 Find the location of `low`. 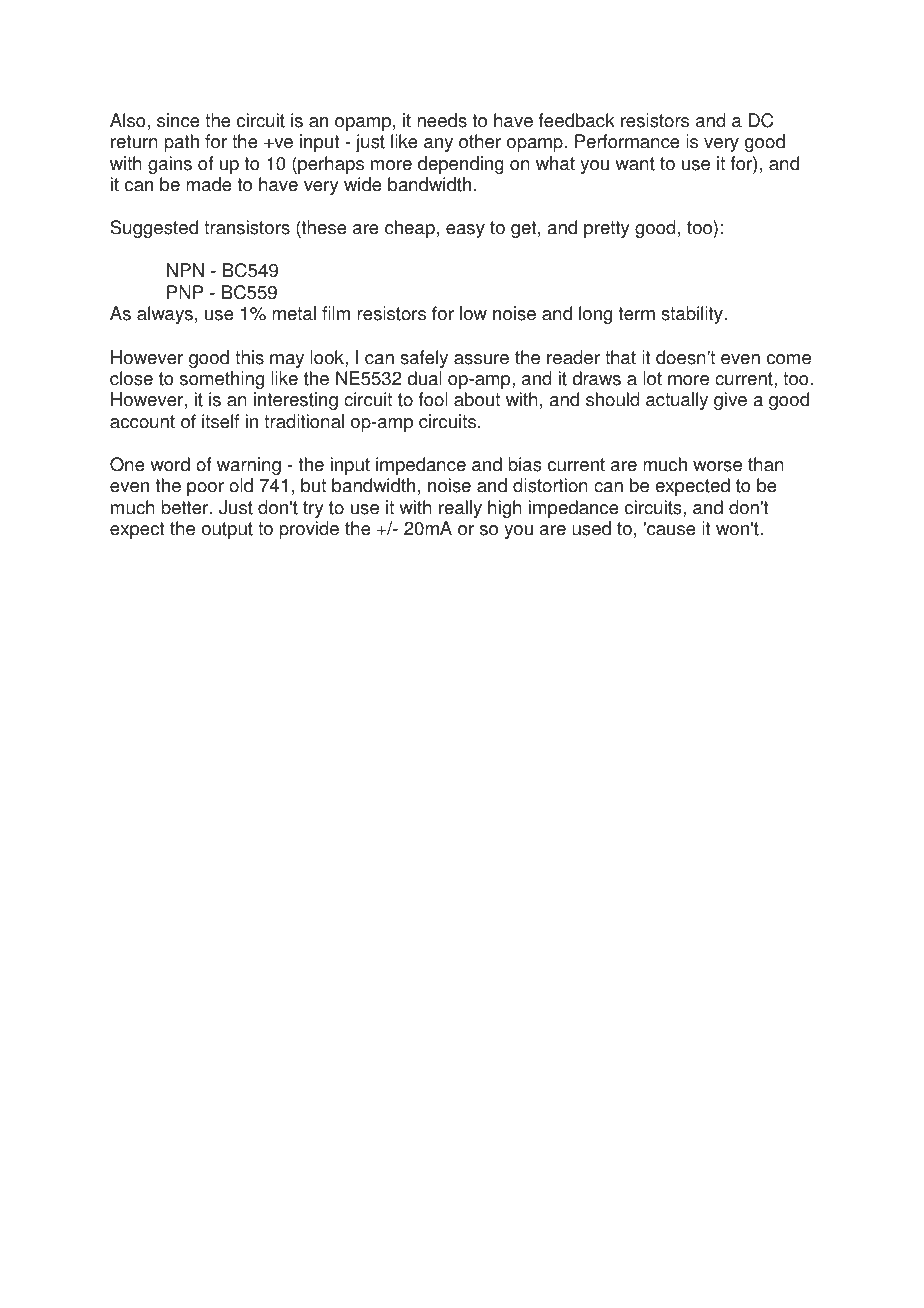

low is located at coordinates (473, 313).
